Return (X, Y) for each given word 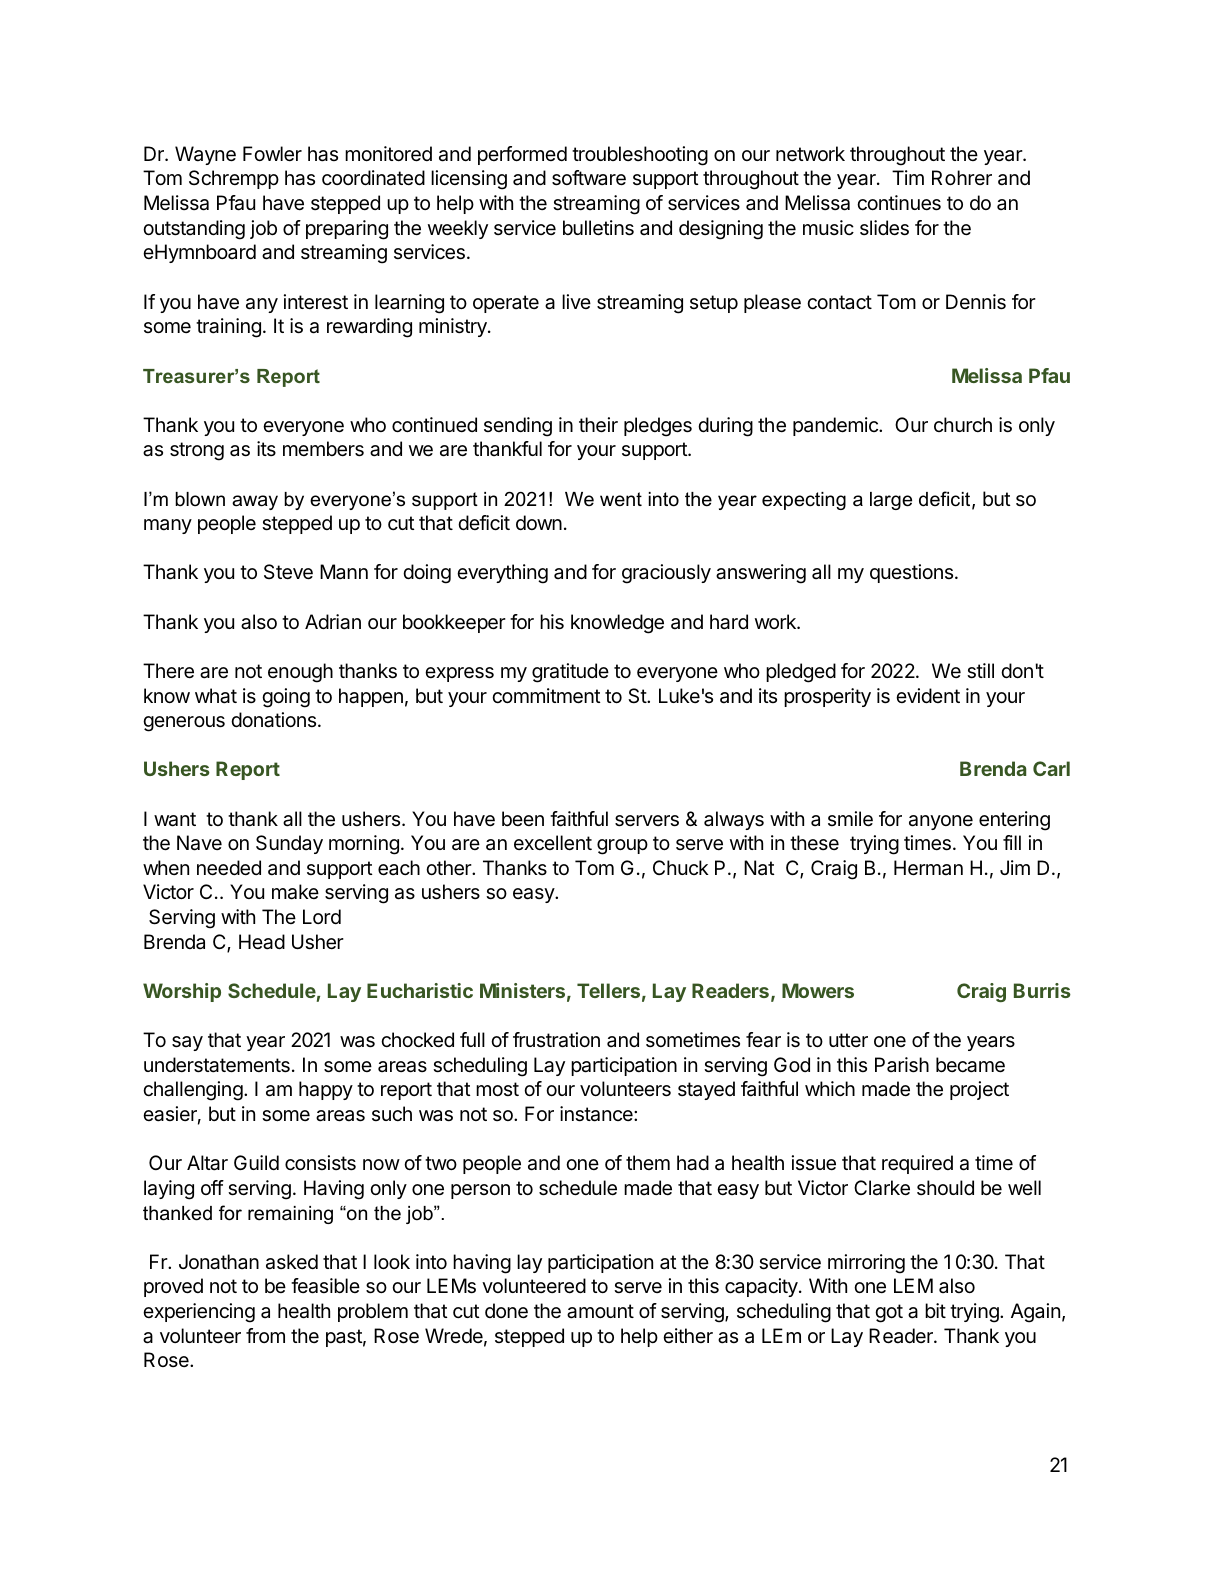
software (589, 178)
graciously (666, 574)
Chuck (681, 867)
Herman (928, 868)
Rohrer (962, 177)
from (265, 1335)
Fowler (272, 154)
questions (911, 573)
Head (262, 942)
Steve (288, 572)
